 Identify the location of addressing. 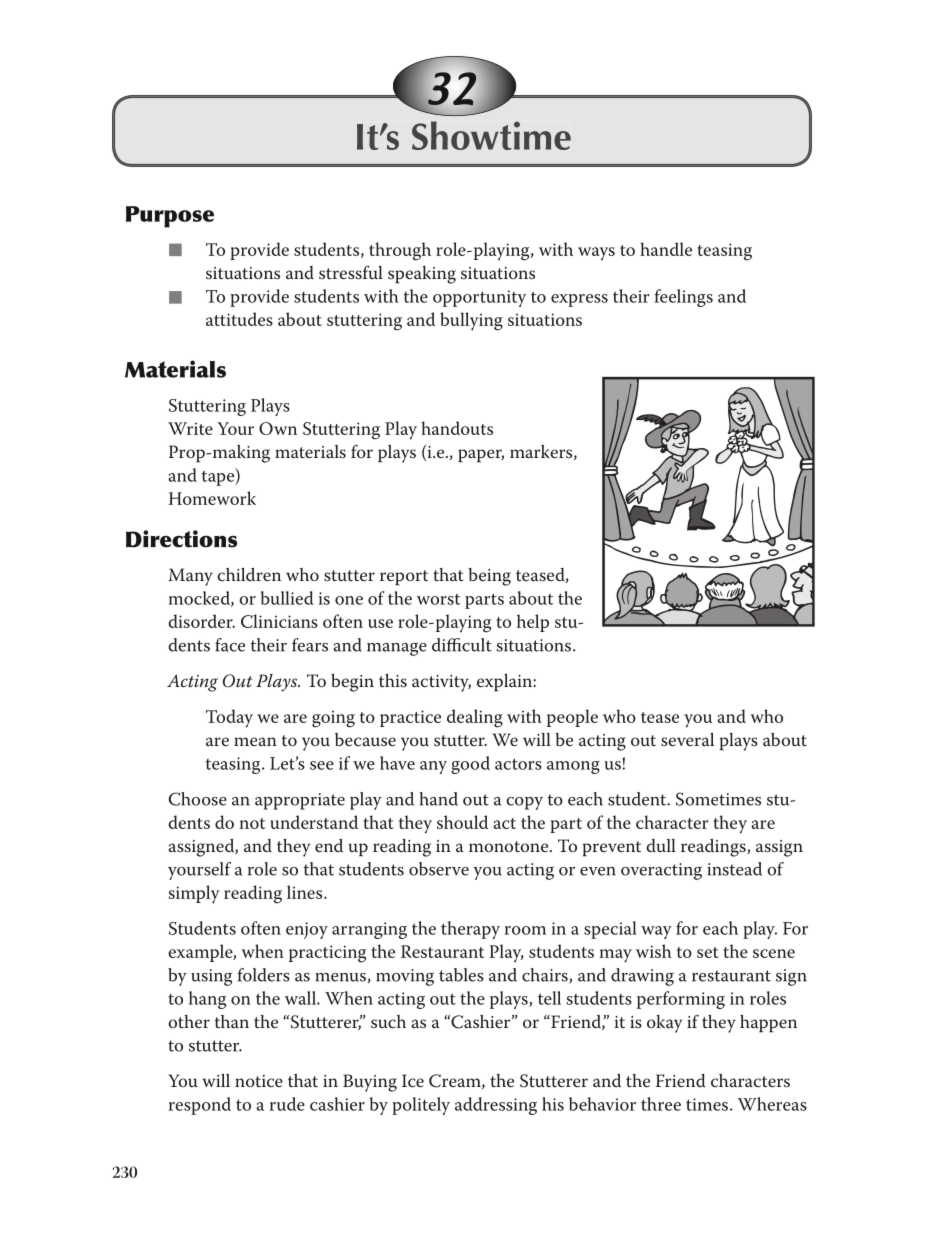
(496, 1106).
